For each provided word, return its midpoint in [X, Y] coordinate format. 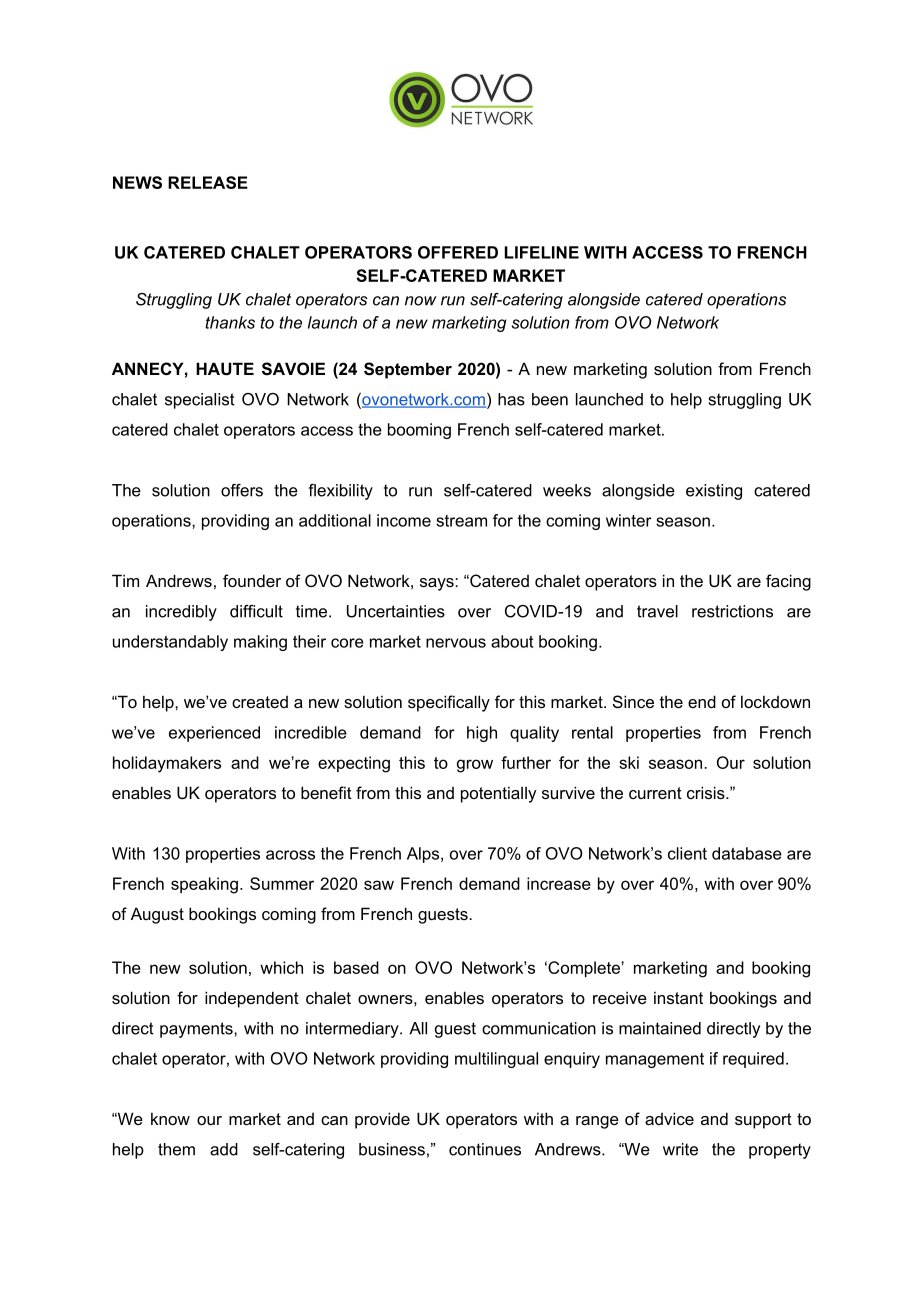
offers [242, 490]
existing [714, 492]
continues [485, 1149]
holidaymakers [167, 764]
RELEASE [208, 182]
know [170, 1119]
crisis [707, 792]
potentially [498, 795]
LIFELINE [542, 252]
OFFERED [458, 252]
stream [461, 521]
